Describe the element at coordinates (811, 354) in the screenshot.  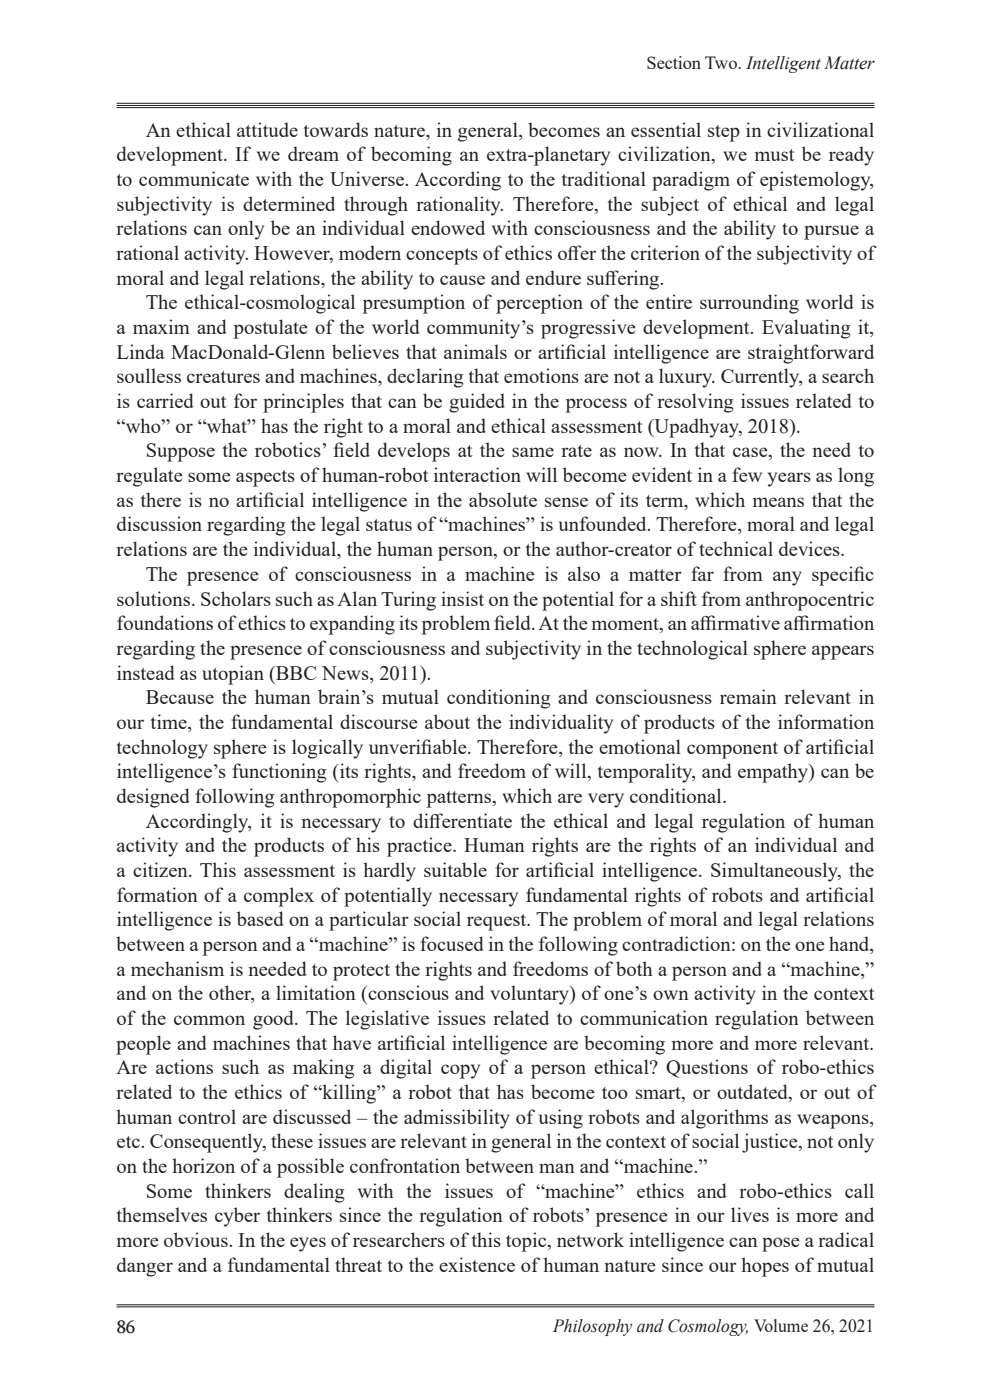
I see `straightforward` at that location.
